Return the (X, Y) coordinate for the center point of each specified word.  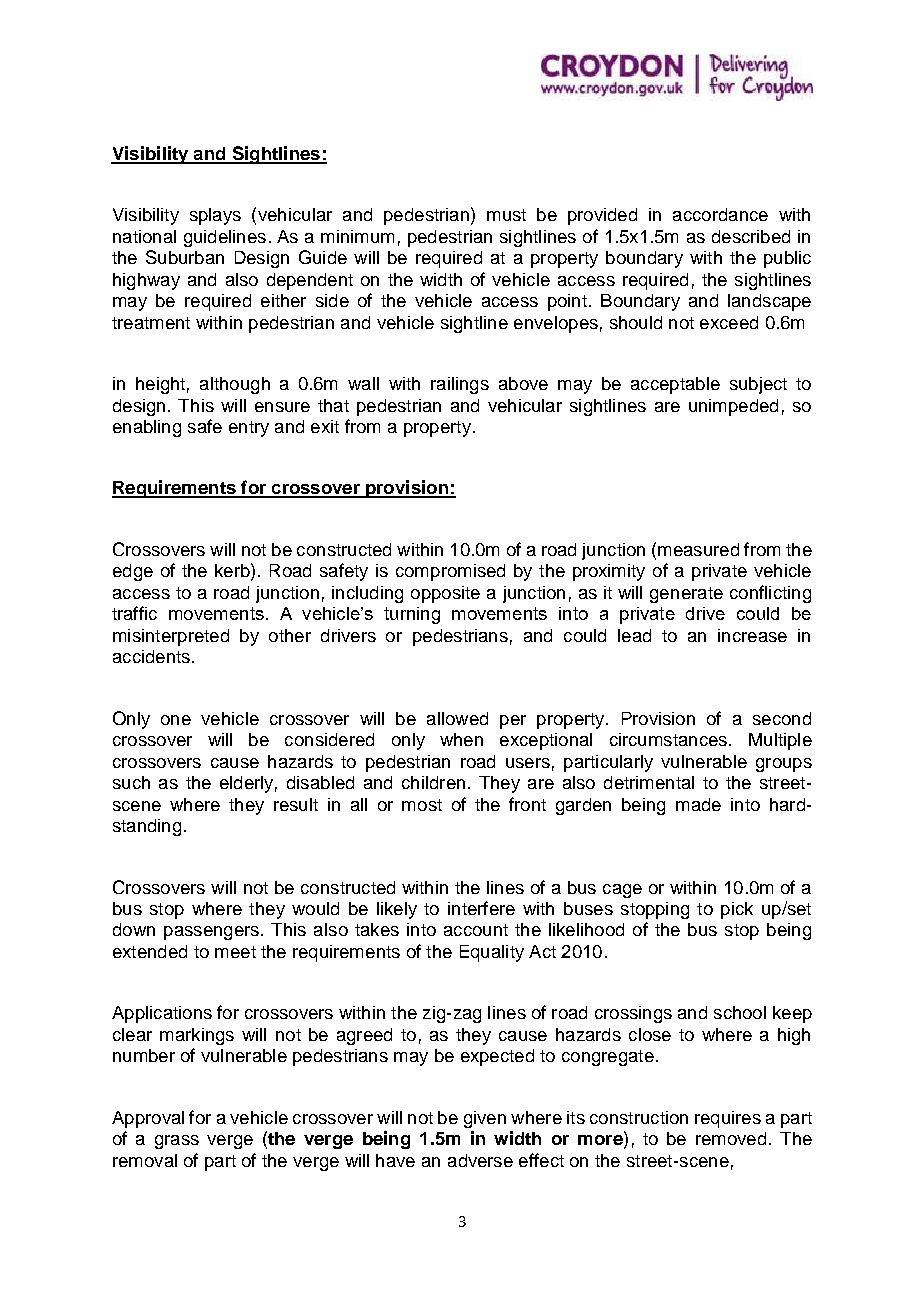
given (485, 1119)
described (751, 236)
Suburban (185, 257)
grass (177, 1142)
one (176, 720)
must (506, 215)
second (782, 718)
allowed (457, 718)
